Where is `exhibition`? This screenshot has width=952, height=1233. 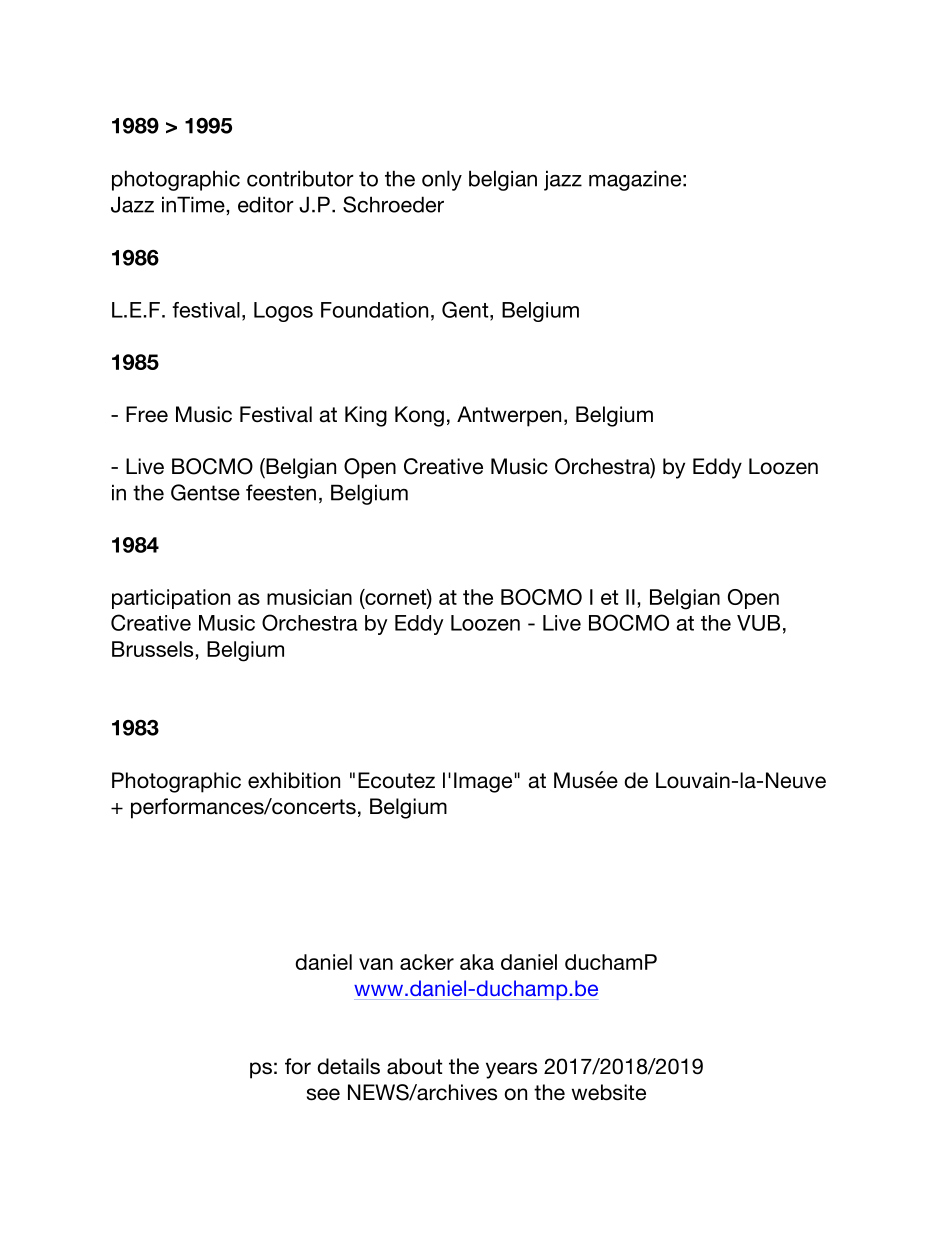 exhibition is located at coordinates (294, 780).
